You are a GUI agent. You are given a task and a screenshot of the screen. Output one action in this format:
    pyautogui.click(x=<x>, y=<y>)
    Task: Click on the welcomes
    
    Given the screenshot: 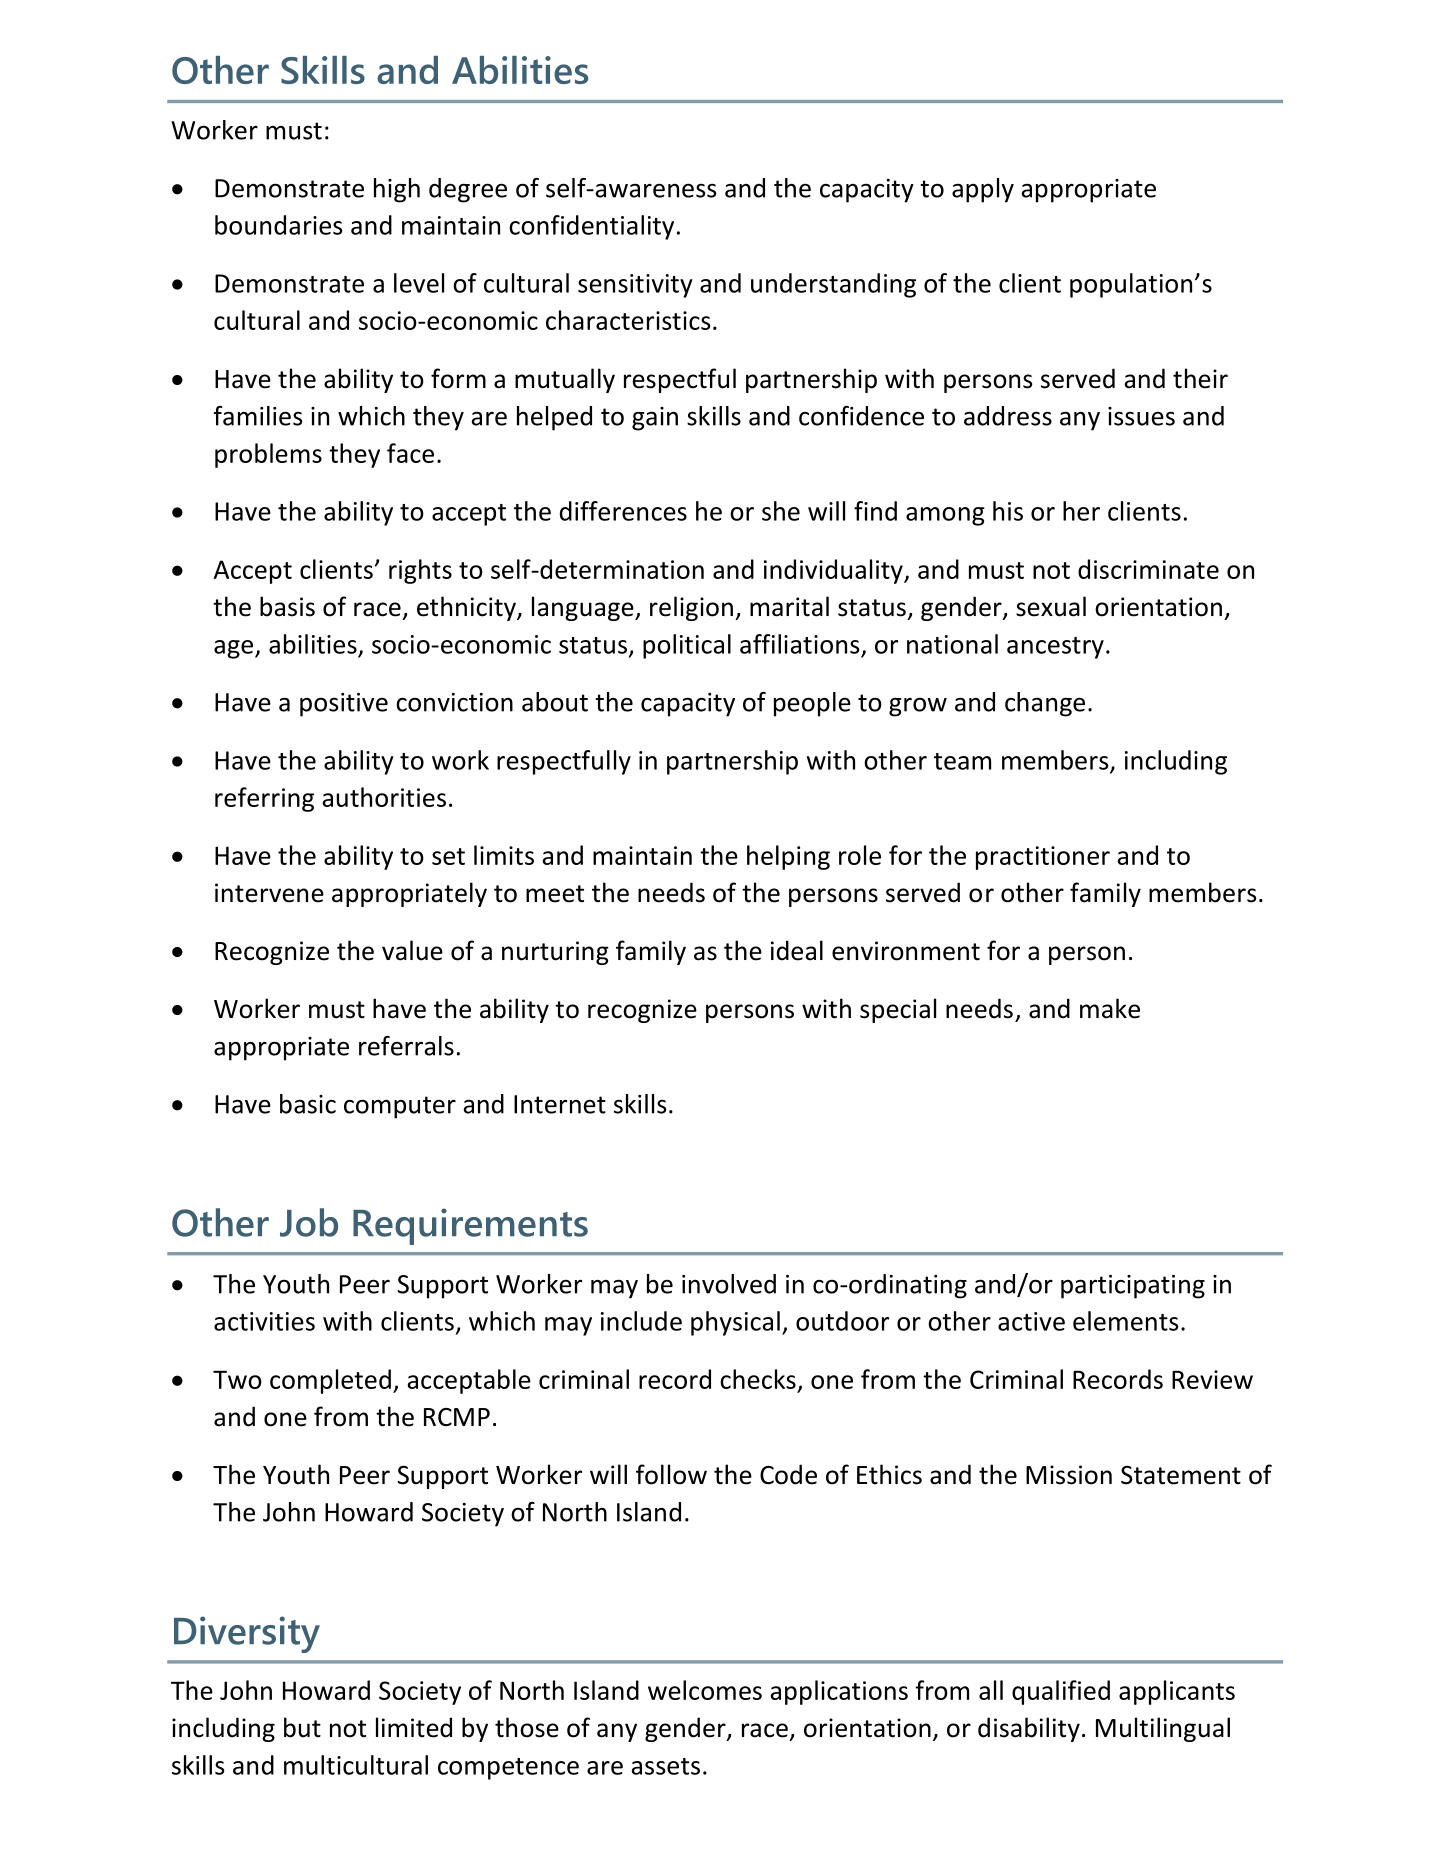 What is the action you would take?
    pyautogui.click(x=705, y=1690)
